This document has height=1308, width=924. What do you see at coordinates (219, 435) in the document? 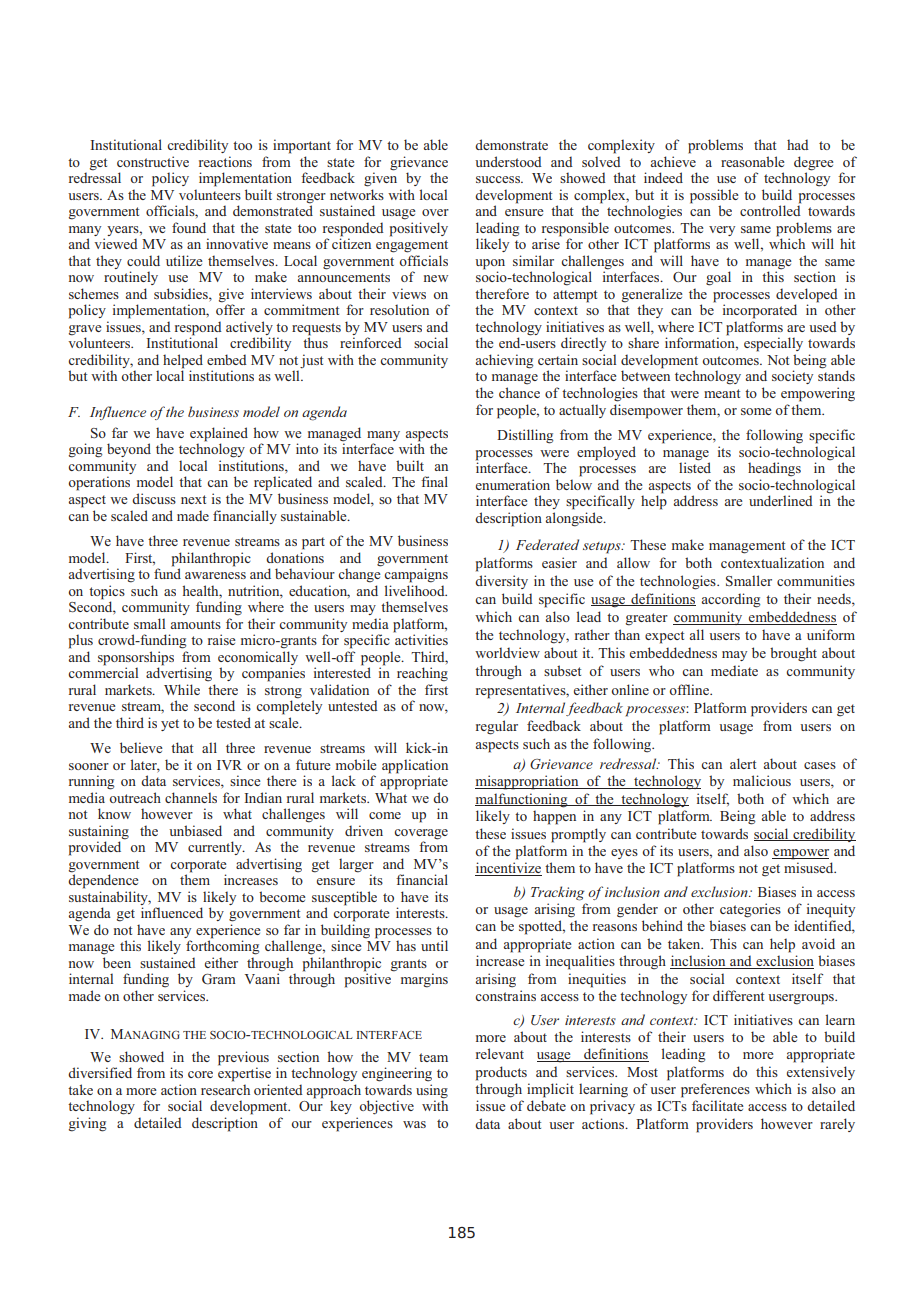
I see `explained` at bounding box center [219, 435].
